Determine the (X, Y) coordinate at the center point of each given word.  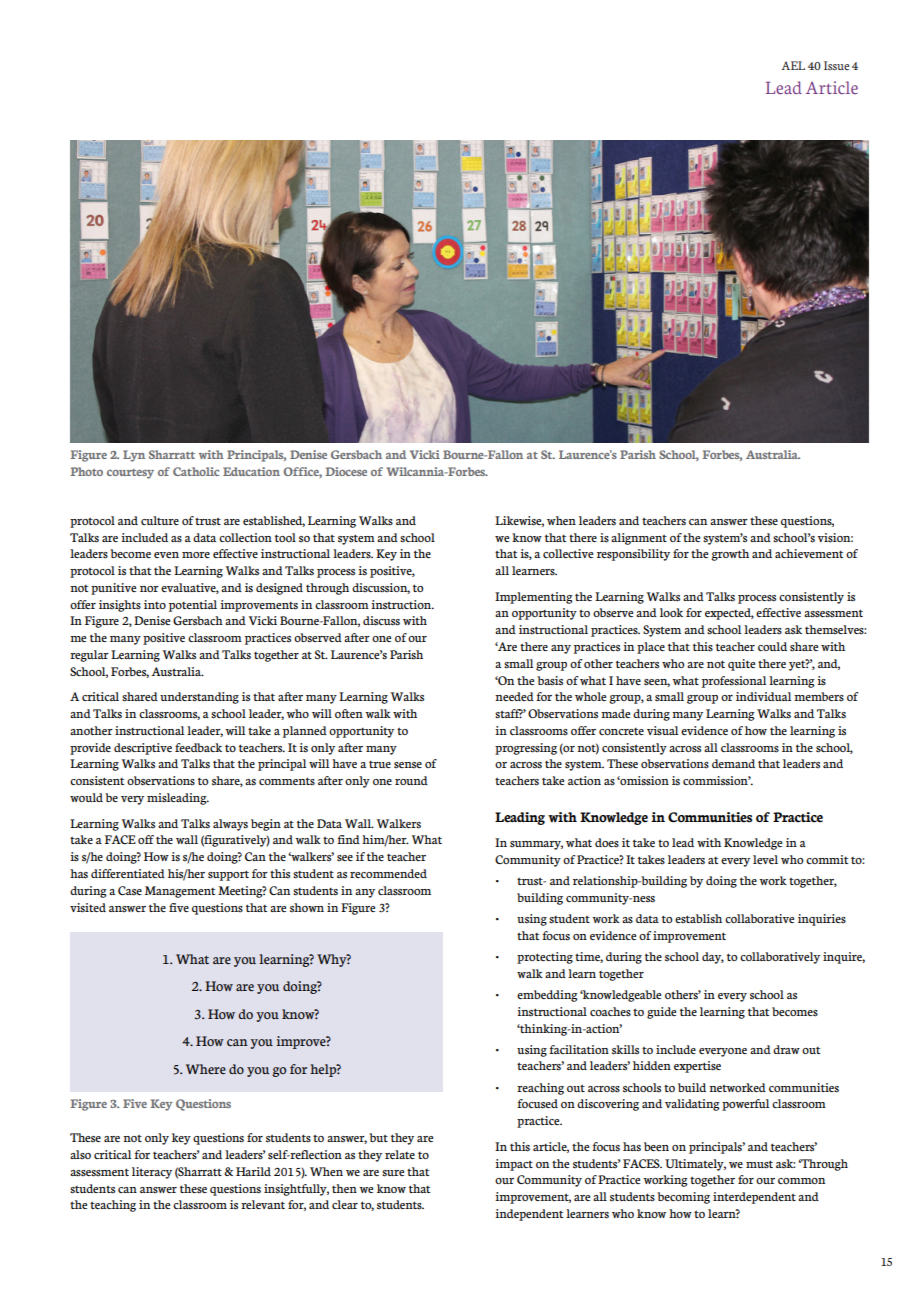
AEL (793, 65)
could (772, 646)
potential (193, 606)
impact (514, 1165)
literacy (152, 1173)
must (759, 1164)
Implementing (534, 598)
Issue (836, 66)
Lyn (134, 456)
